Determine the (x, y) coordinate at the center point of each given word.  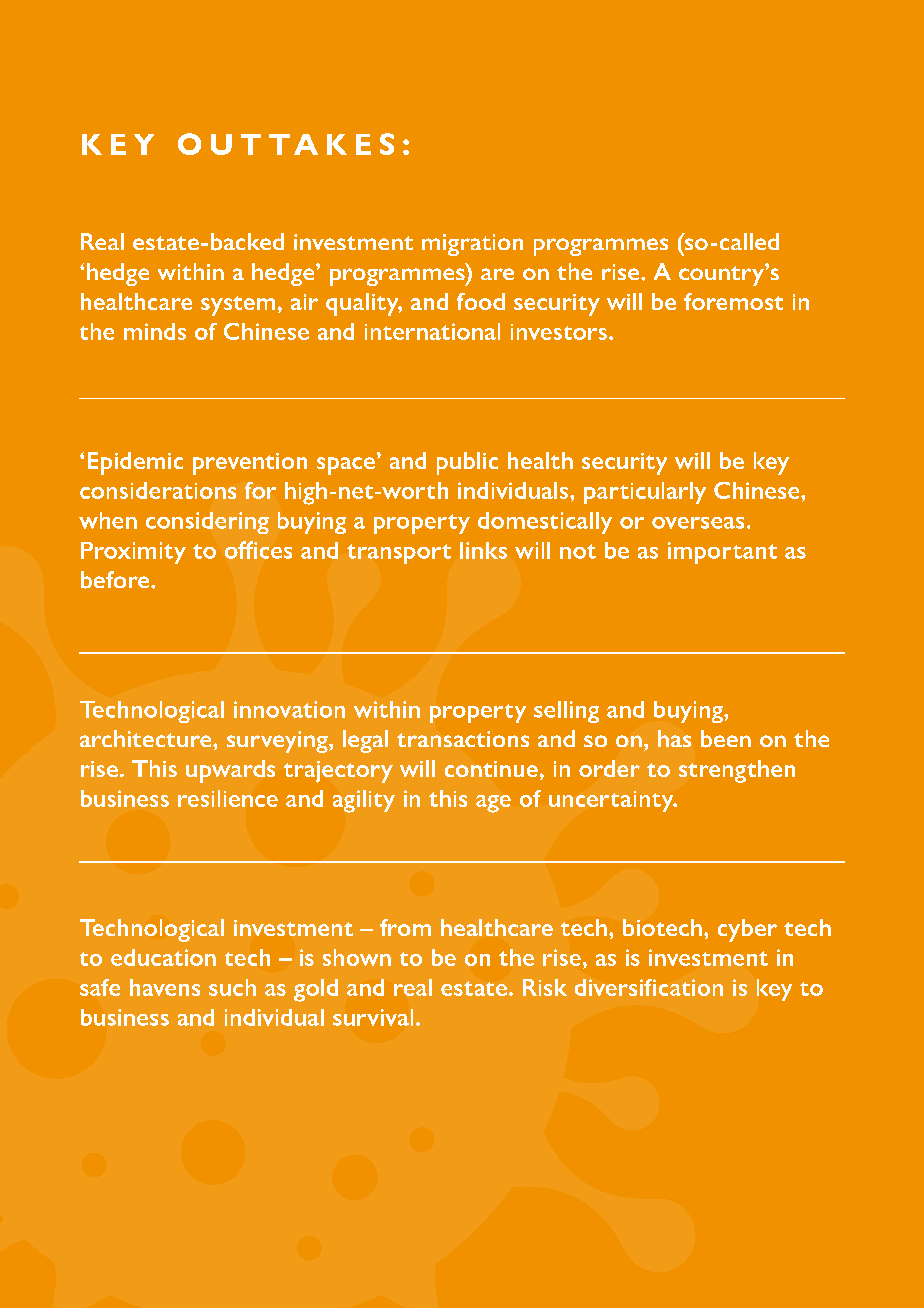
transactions (463, 739)
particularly (645, 493)
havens (165, 987)
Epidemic (135, 463)
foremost (733, 301)
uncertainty (612, 801)
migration (472, 245)
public (467, 463)
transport (399, 554)
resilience (228, 798)
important (722, 553)
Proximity (133, 553)
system (238, 306)
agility (364, 801)
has (674, 738)
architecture (147, 738)
